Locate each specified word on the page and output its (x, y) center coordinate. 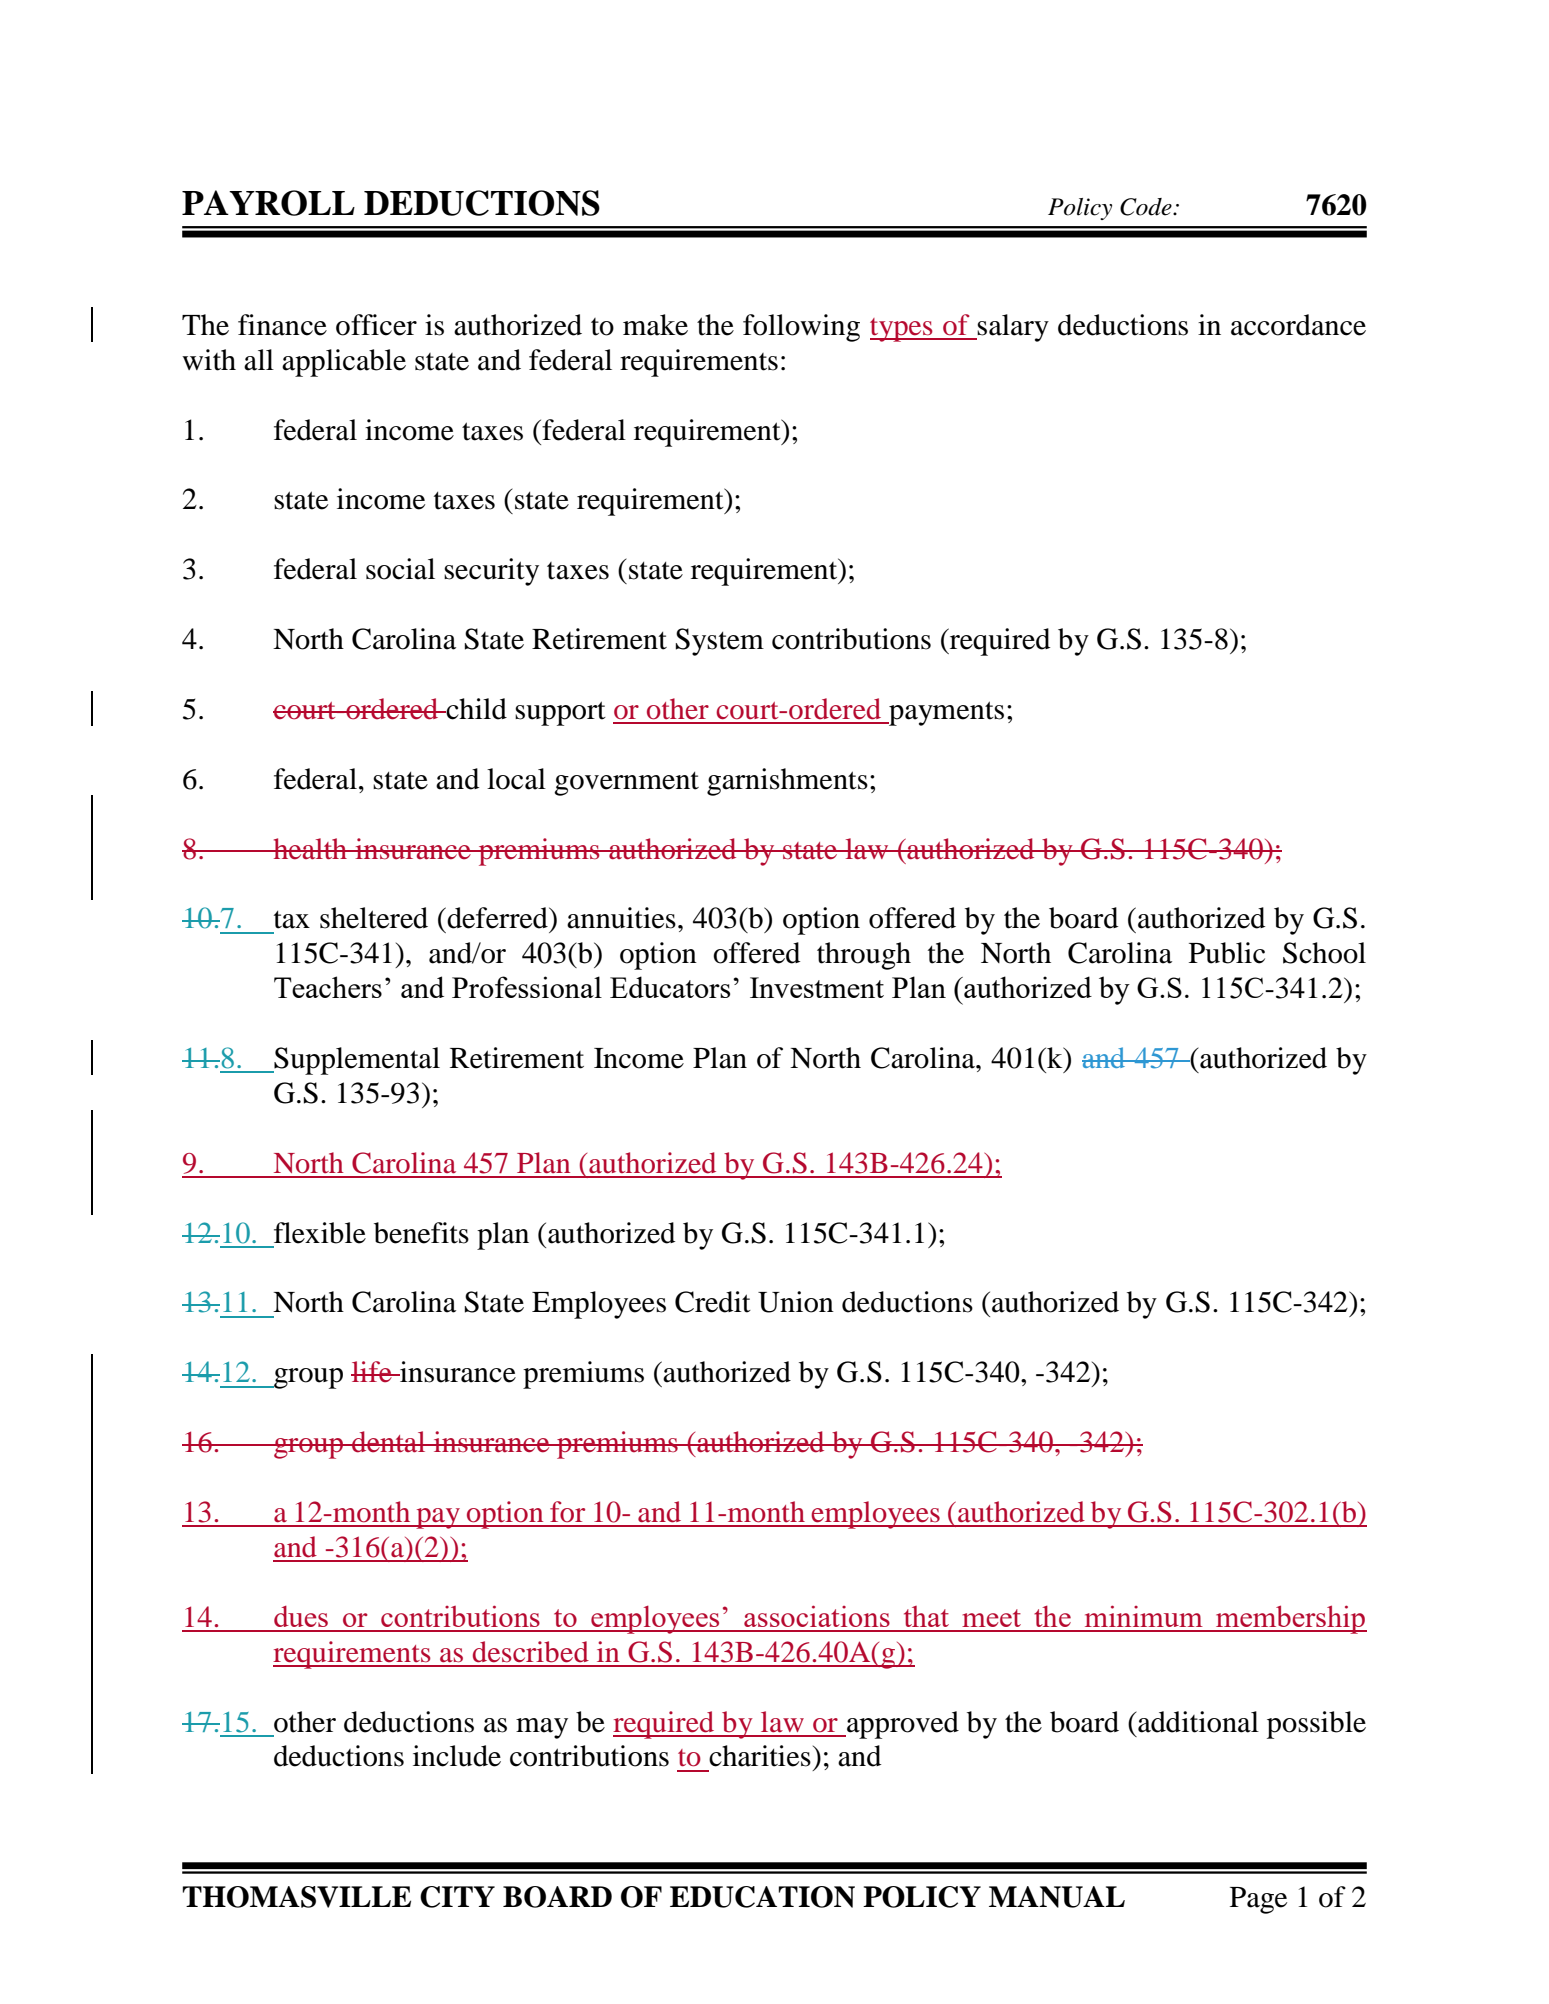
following (801, 328)
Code (1147, 207)
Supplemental (356, 1061)
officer (376, 325)
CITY (457, 1897)
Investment (817, 987)
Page (1258, 1900)
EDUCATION (762, 1897)
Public (1227, 953)
